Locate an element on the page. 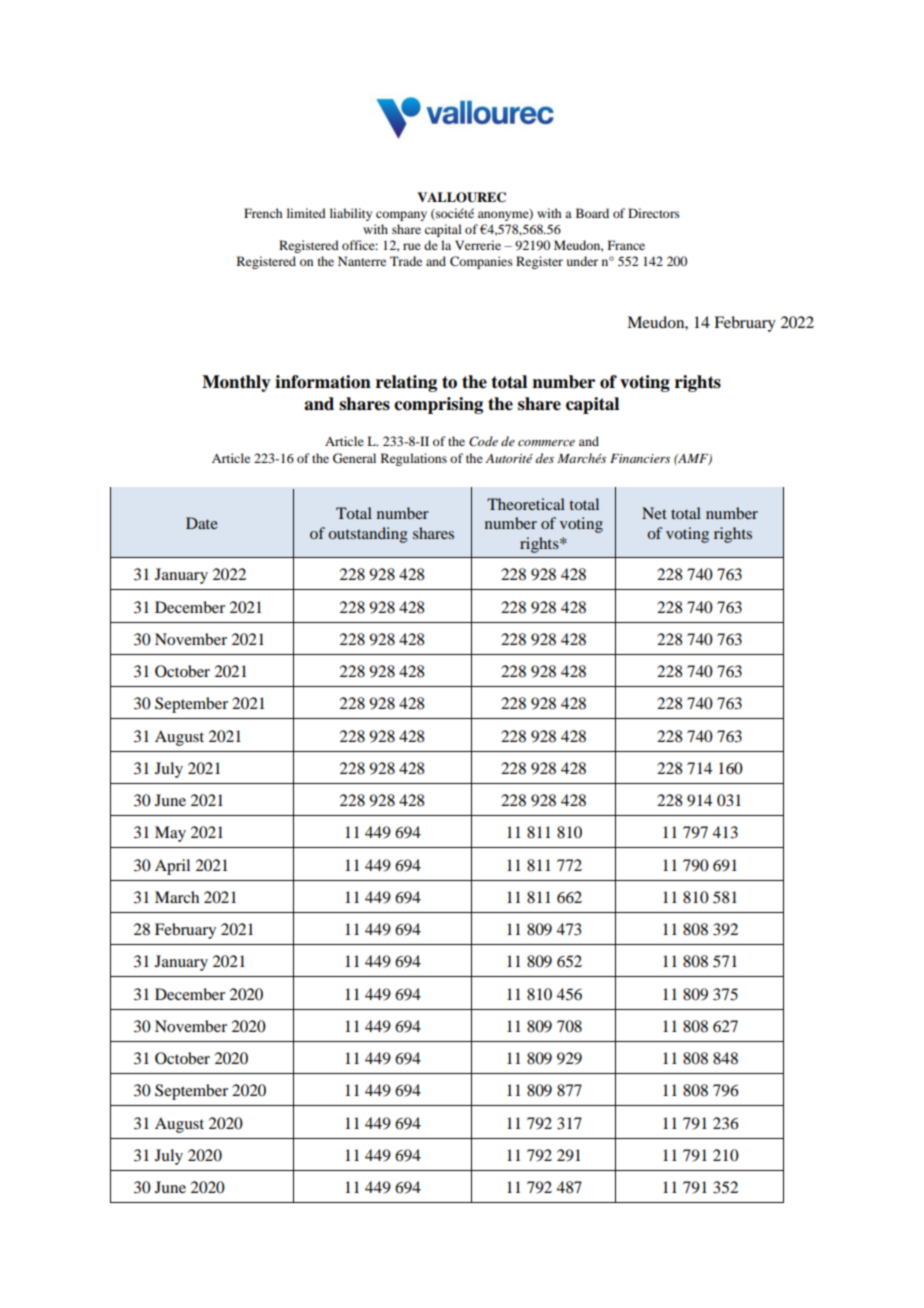 The width and height of the page is (924, 1308). outstanding is located at coordinates (368, 535).
